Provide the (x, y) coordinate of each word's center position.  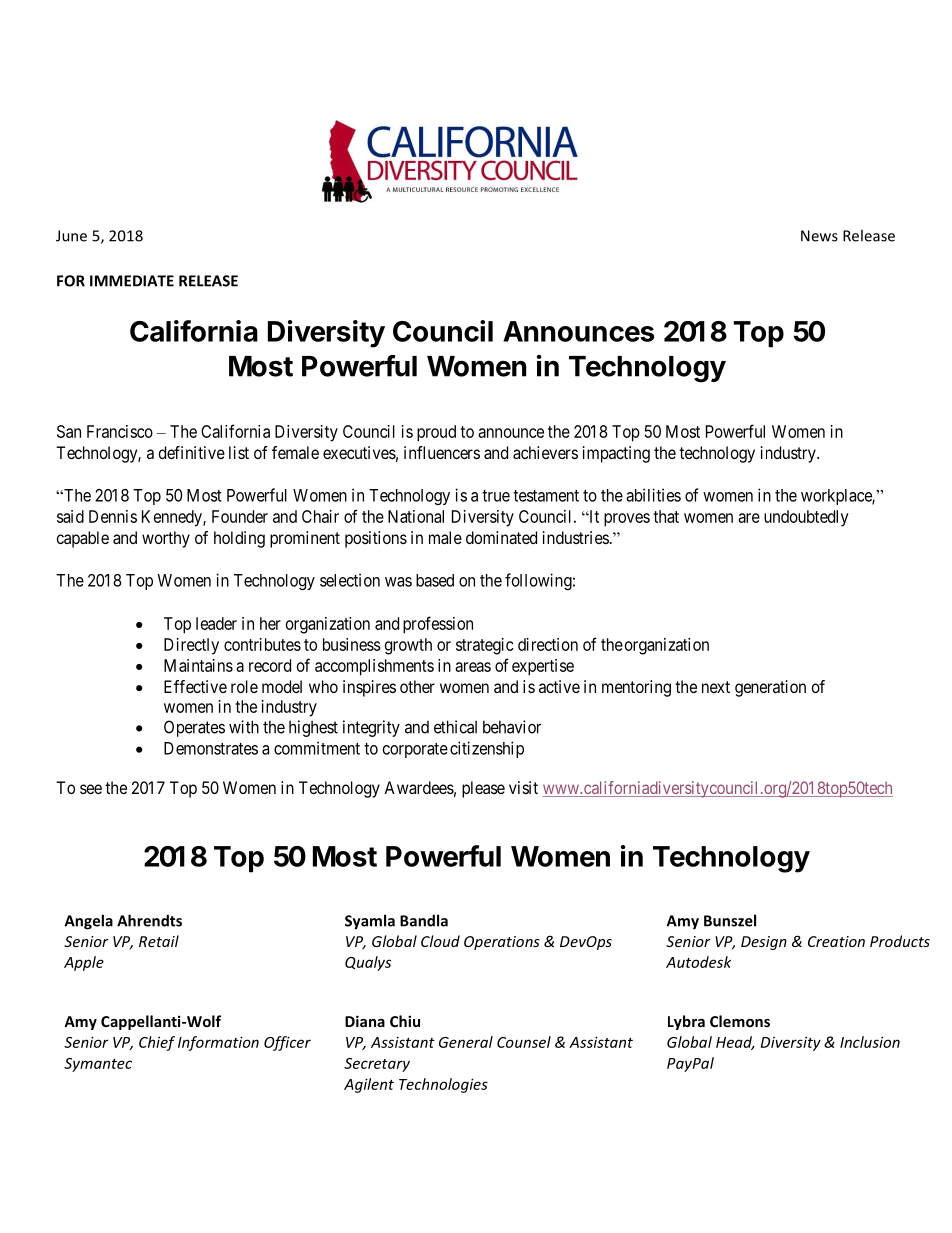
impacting (616, 454)
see (91, 789)
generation (770, 688)
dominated (501, 537)
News (819, 236)
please (483, 789)
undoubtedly (806, 518)
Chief (157, 1043)
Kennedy (173, 518)
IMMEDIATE (132, 281)
